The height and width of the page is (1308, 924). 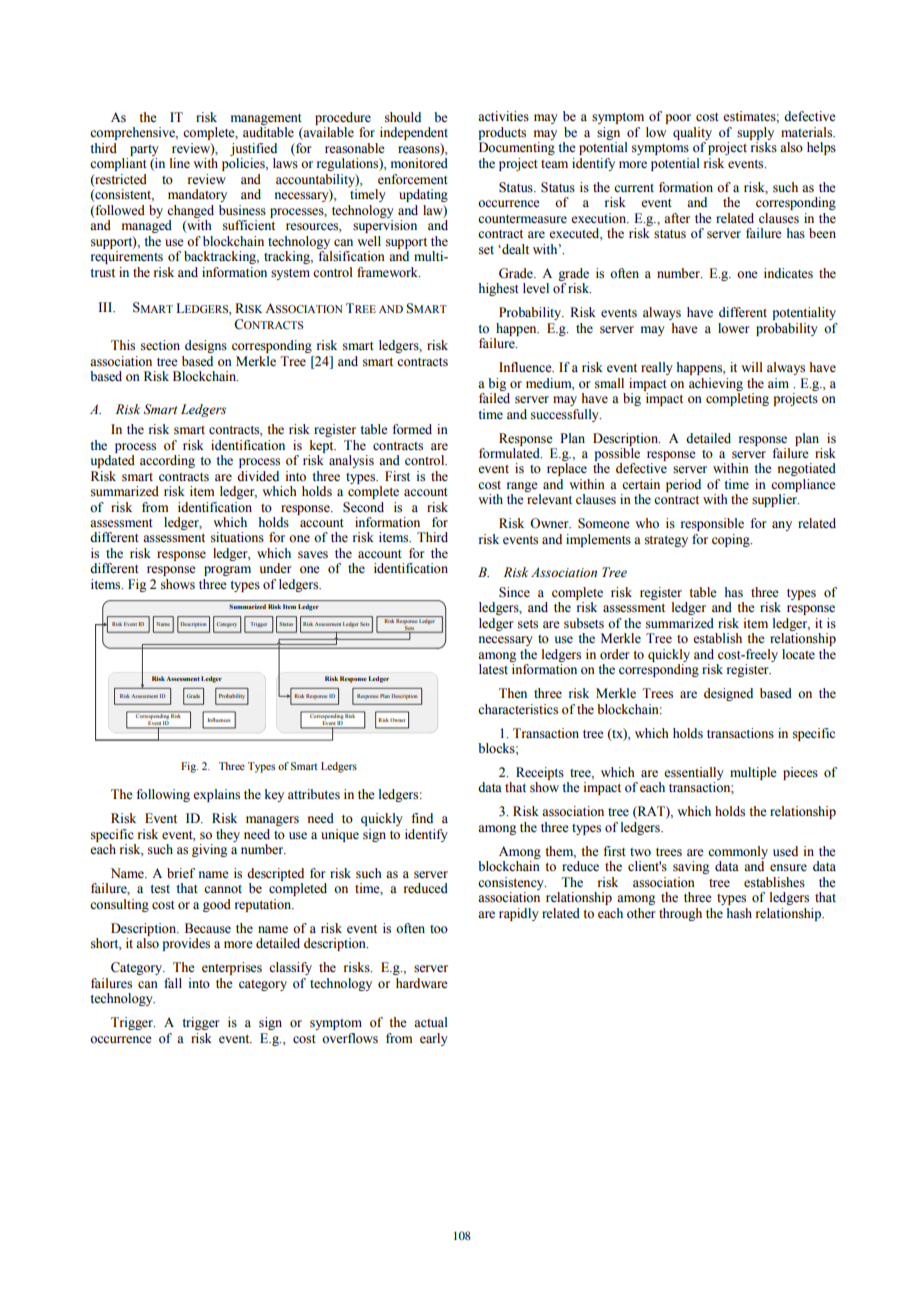 I want to click on line, so click(x=180, y=163).
